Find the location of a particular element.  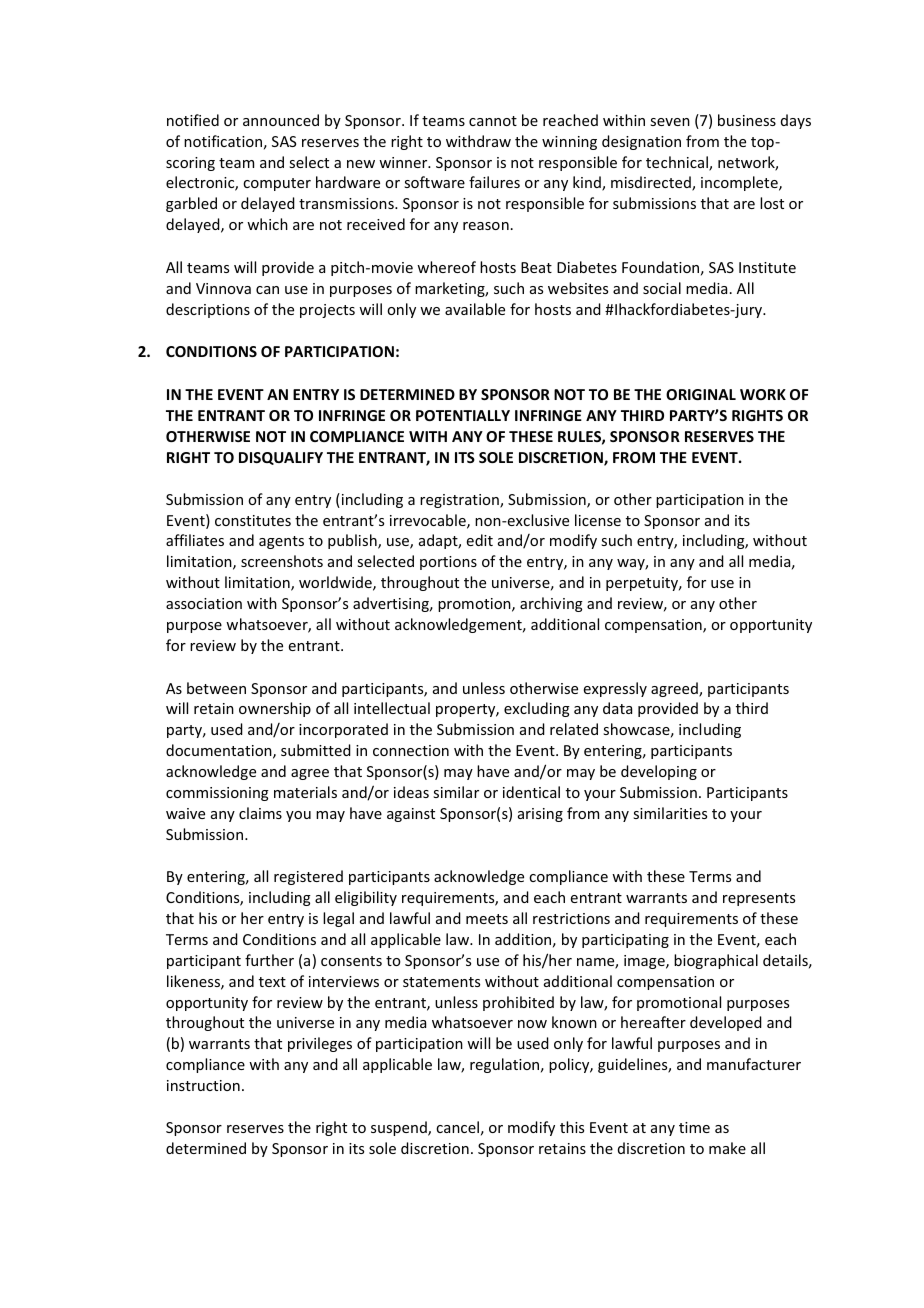

announced is located at coordinates (281, 120).
